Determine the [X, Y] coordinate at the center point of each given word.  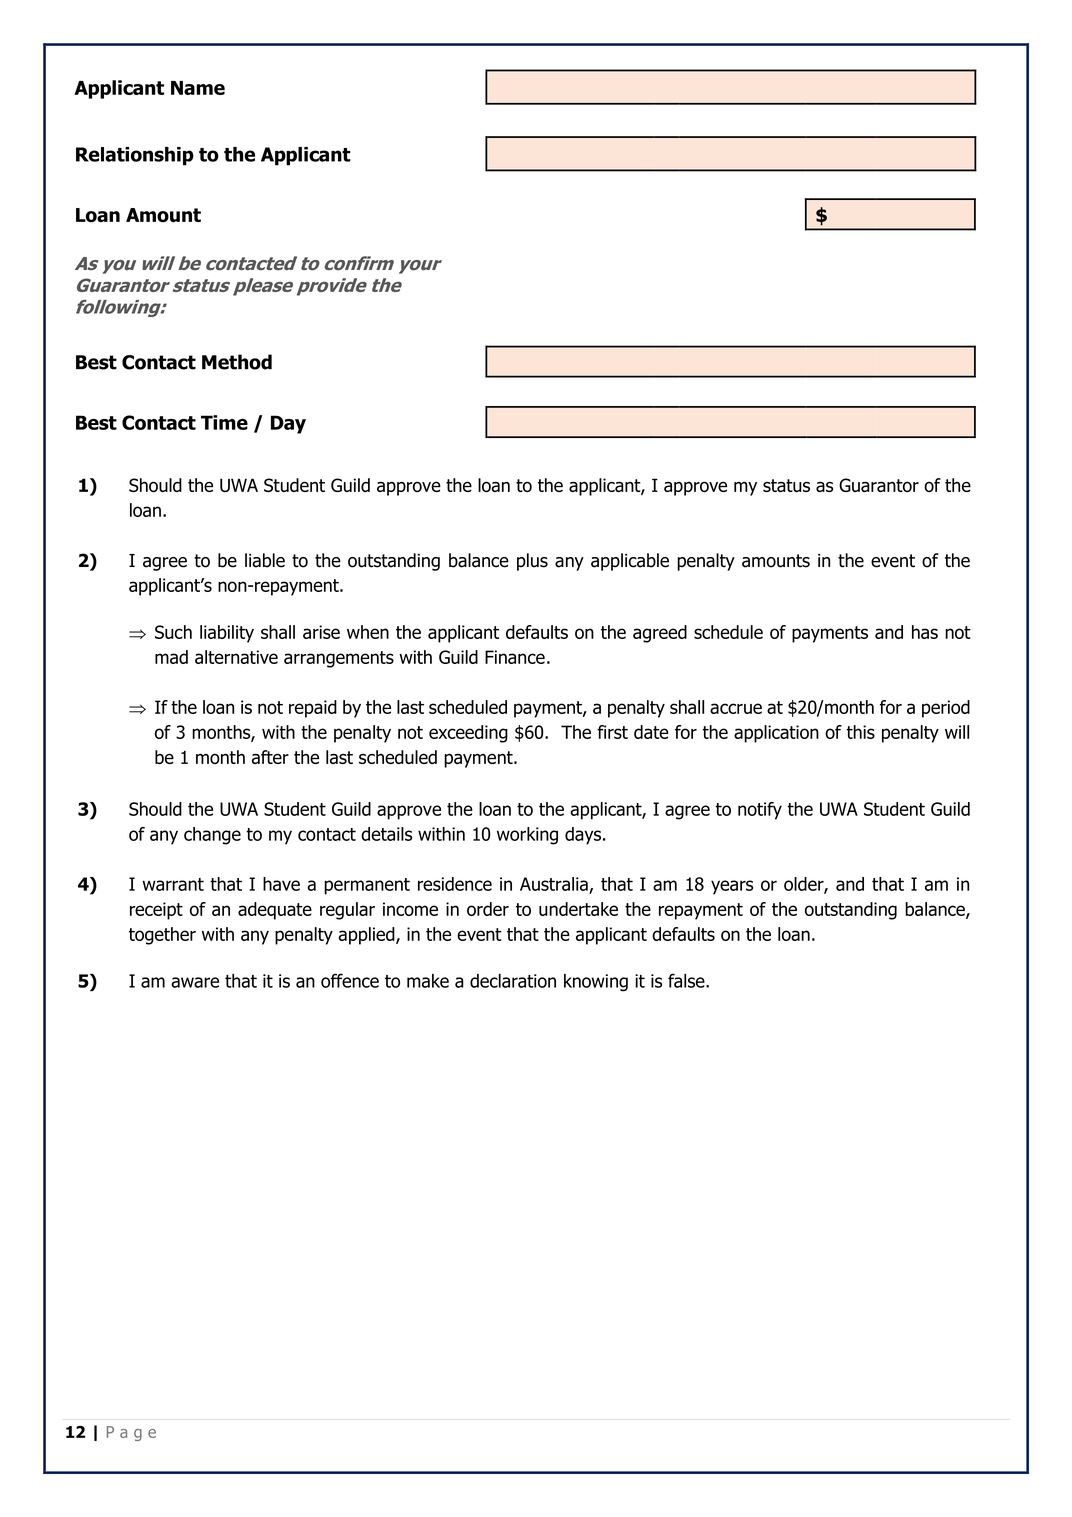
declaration [513, 981]
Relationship [135, 156]
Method [237, 362]
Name [198, 88]
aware [195, 982]
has [925, 632]
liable [265, 560]
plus [532, 562]
